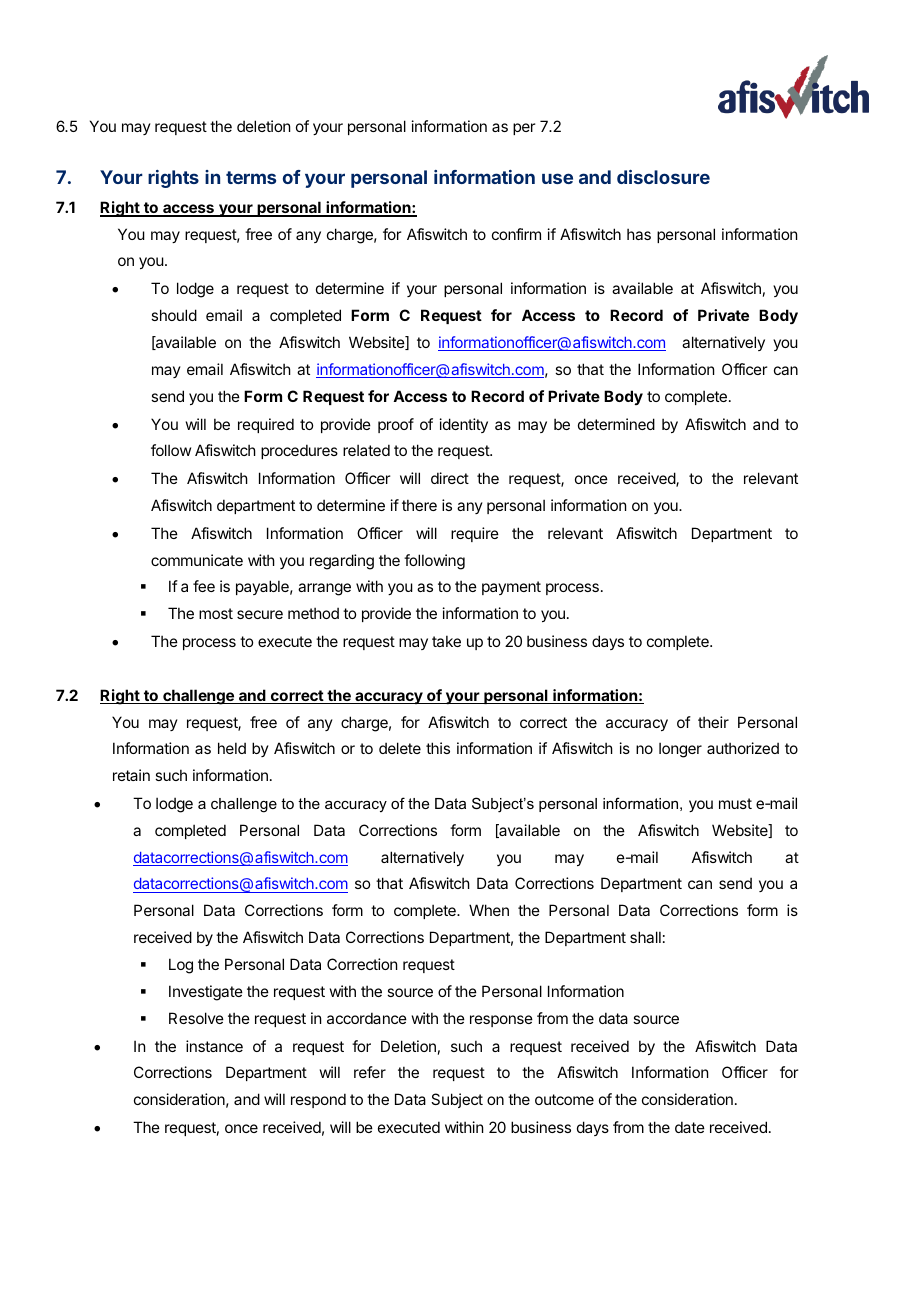 The width and height of the document is (924, 1309). What do you see at coordinates (214, 1046) in the document?
I see `instance` at bounding box center [214, 1046].
